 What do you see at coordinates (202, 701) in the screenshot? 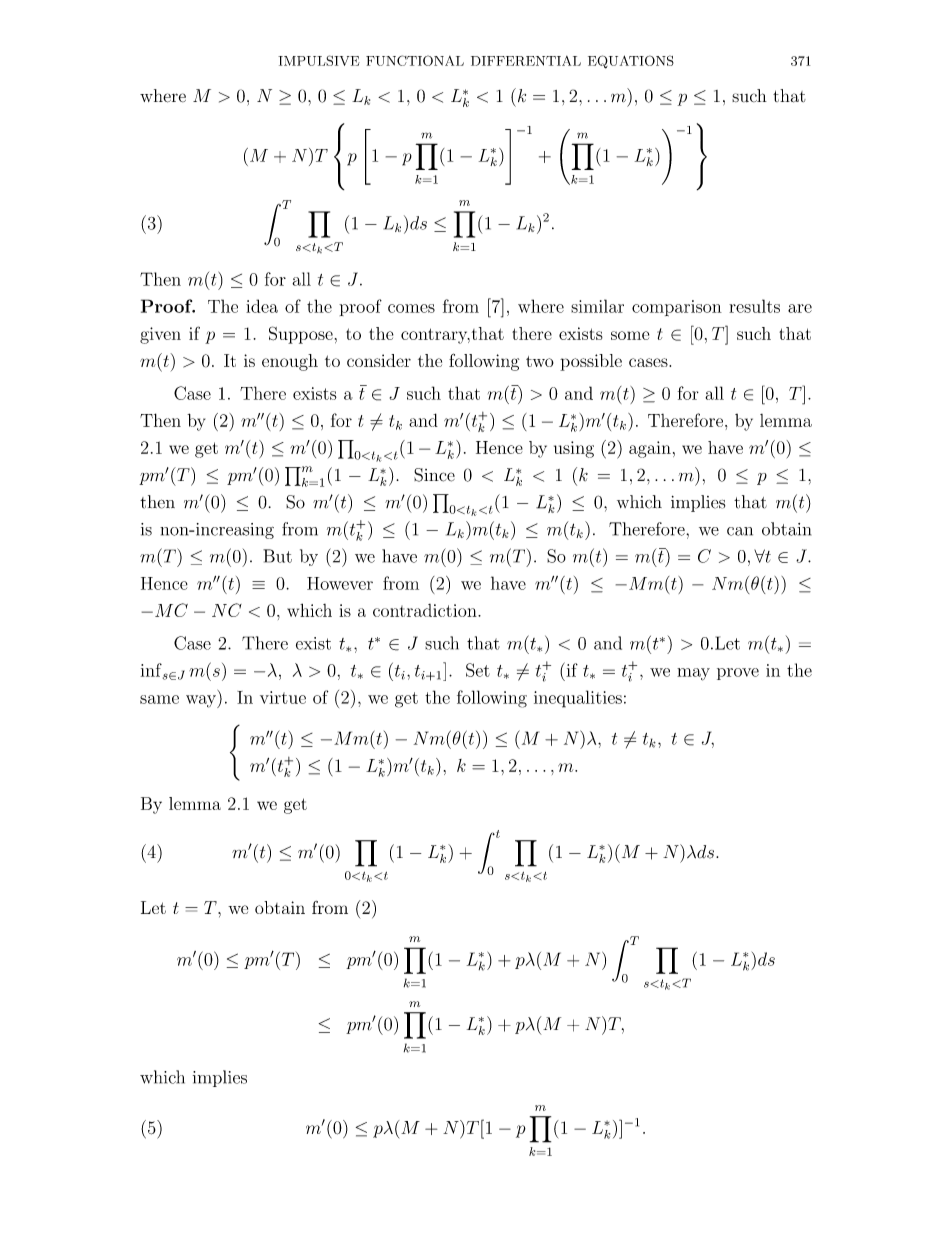
I see `way` at bounding box center [202, 701].
